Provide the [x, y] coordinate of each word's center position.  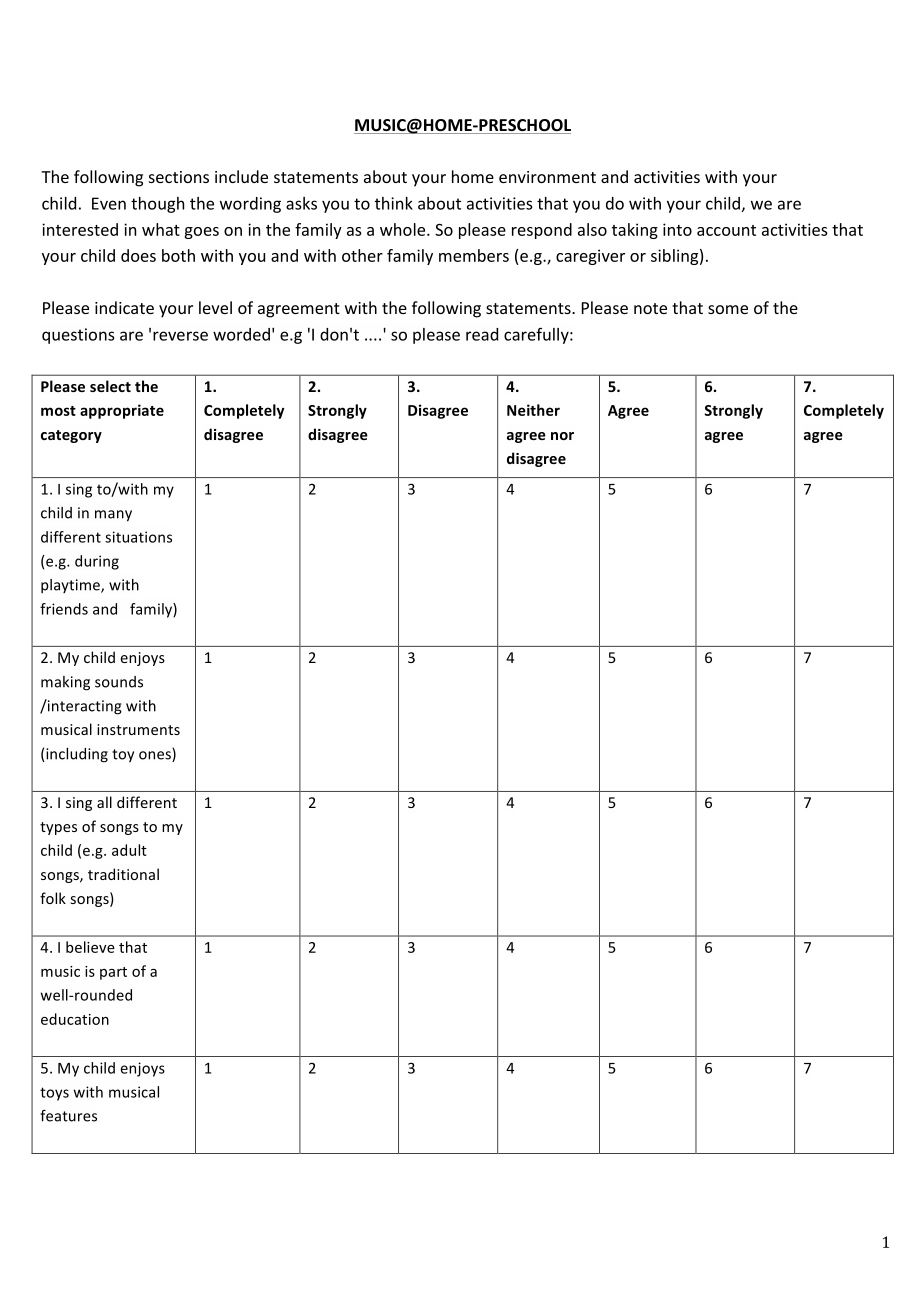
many [113, 516]
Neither [533, 410]
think [394, 203]
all [104, 802]
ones [156, 756]
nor [562, 436]
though [157, 205]
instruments [138, 729]
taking [635, 231]
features [68, 1116]
